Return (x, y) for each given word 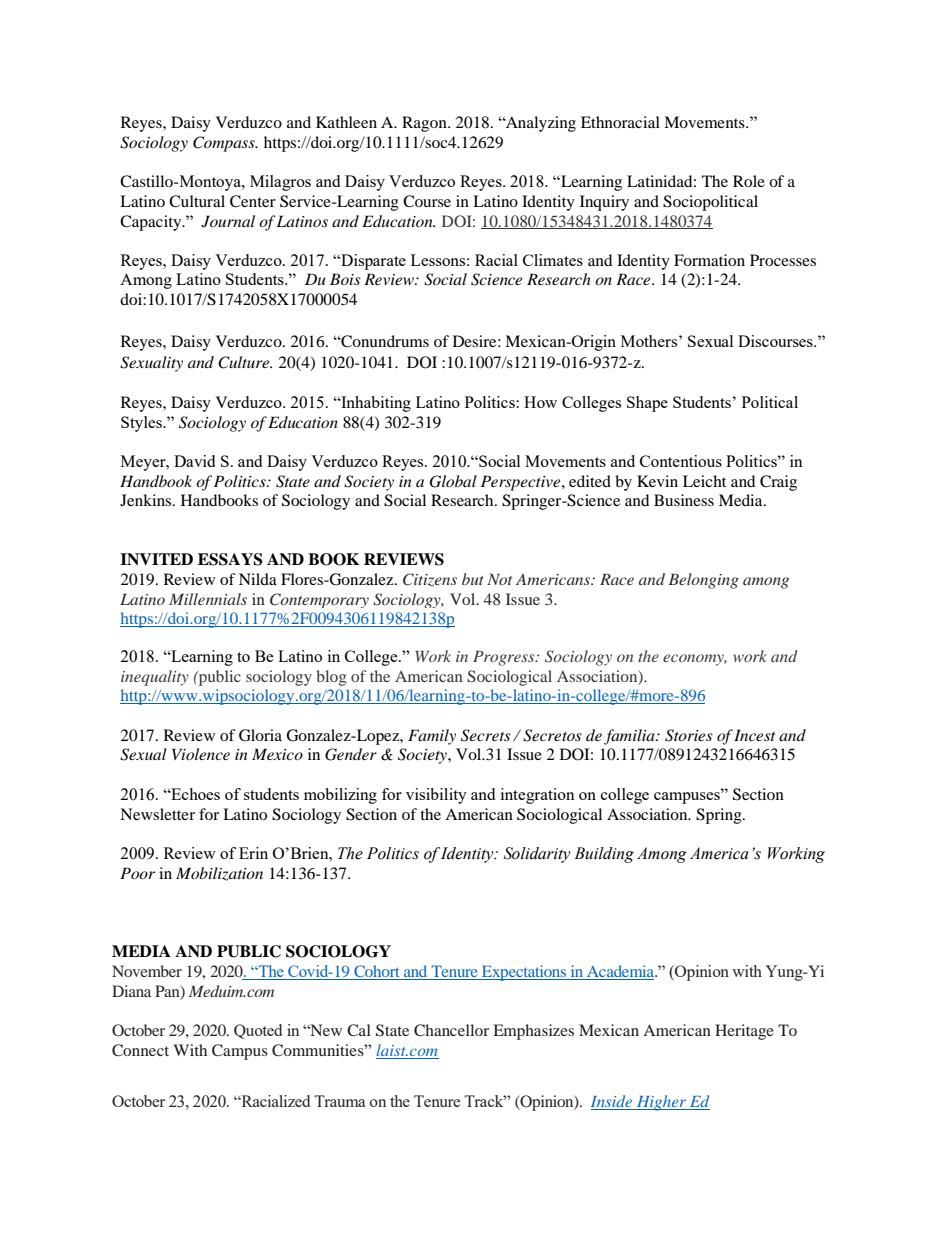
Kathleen (346, 122)
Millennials (208, 599)
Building (604, 855)
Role (749, 181)
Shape (647, 404)
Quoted (258, 1031)
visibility (436, 796)
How (540, 402)
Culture (245, 362)
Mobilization (219, 874)
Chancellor (451, 1030)
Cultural (197, 201)
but (473, 579)
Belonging (704, 581)
